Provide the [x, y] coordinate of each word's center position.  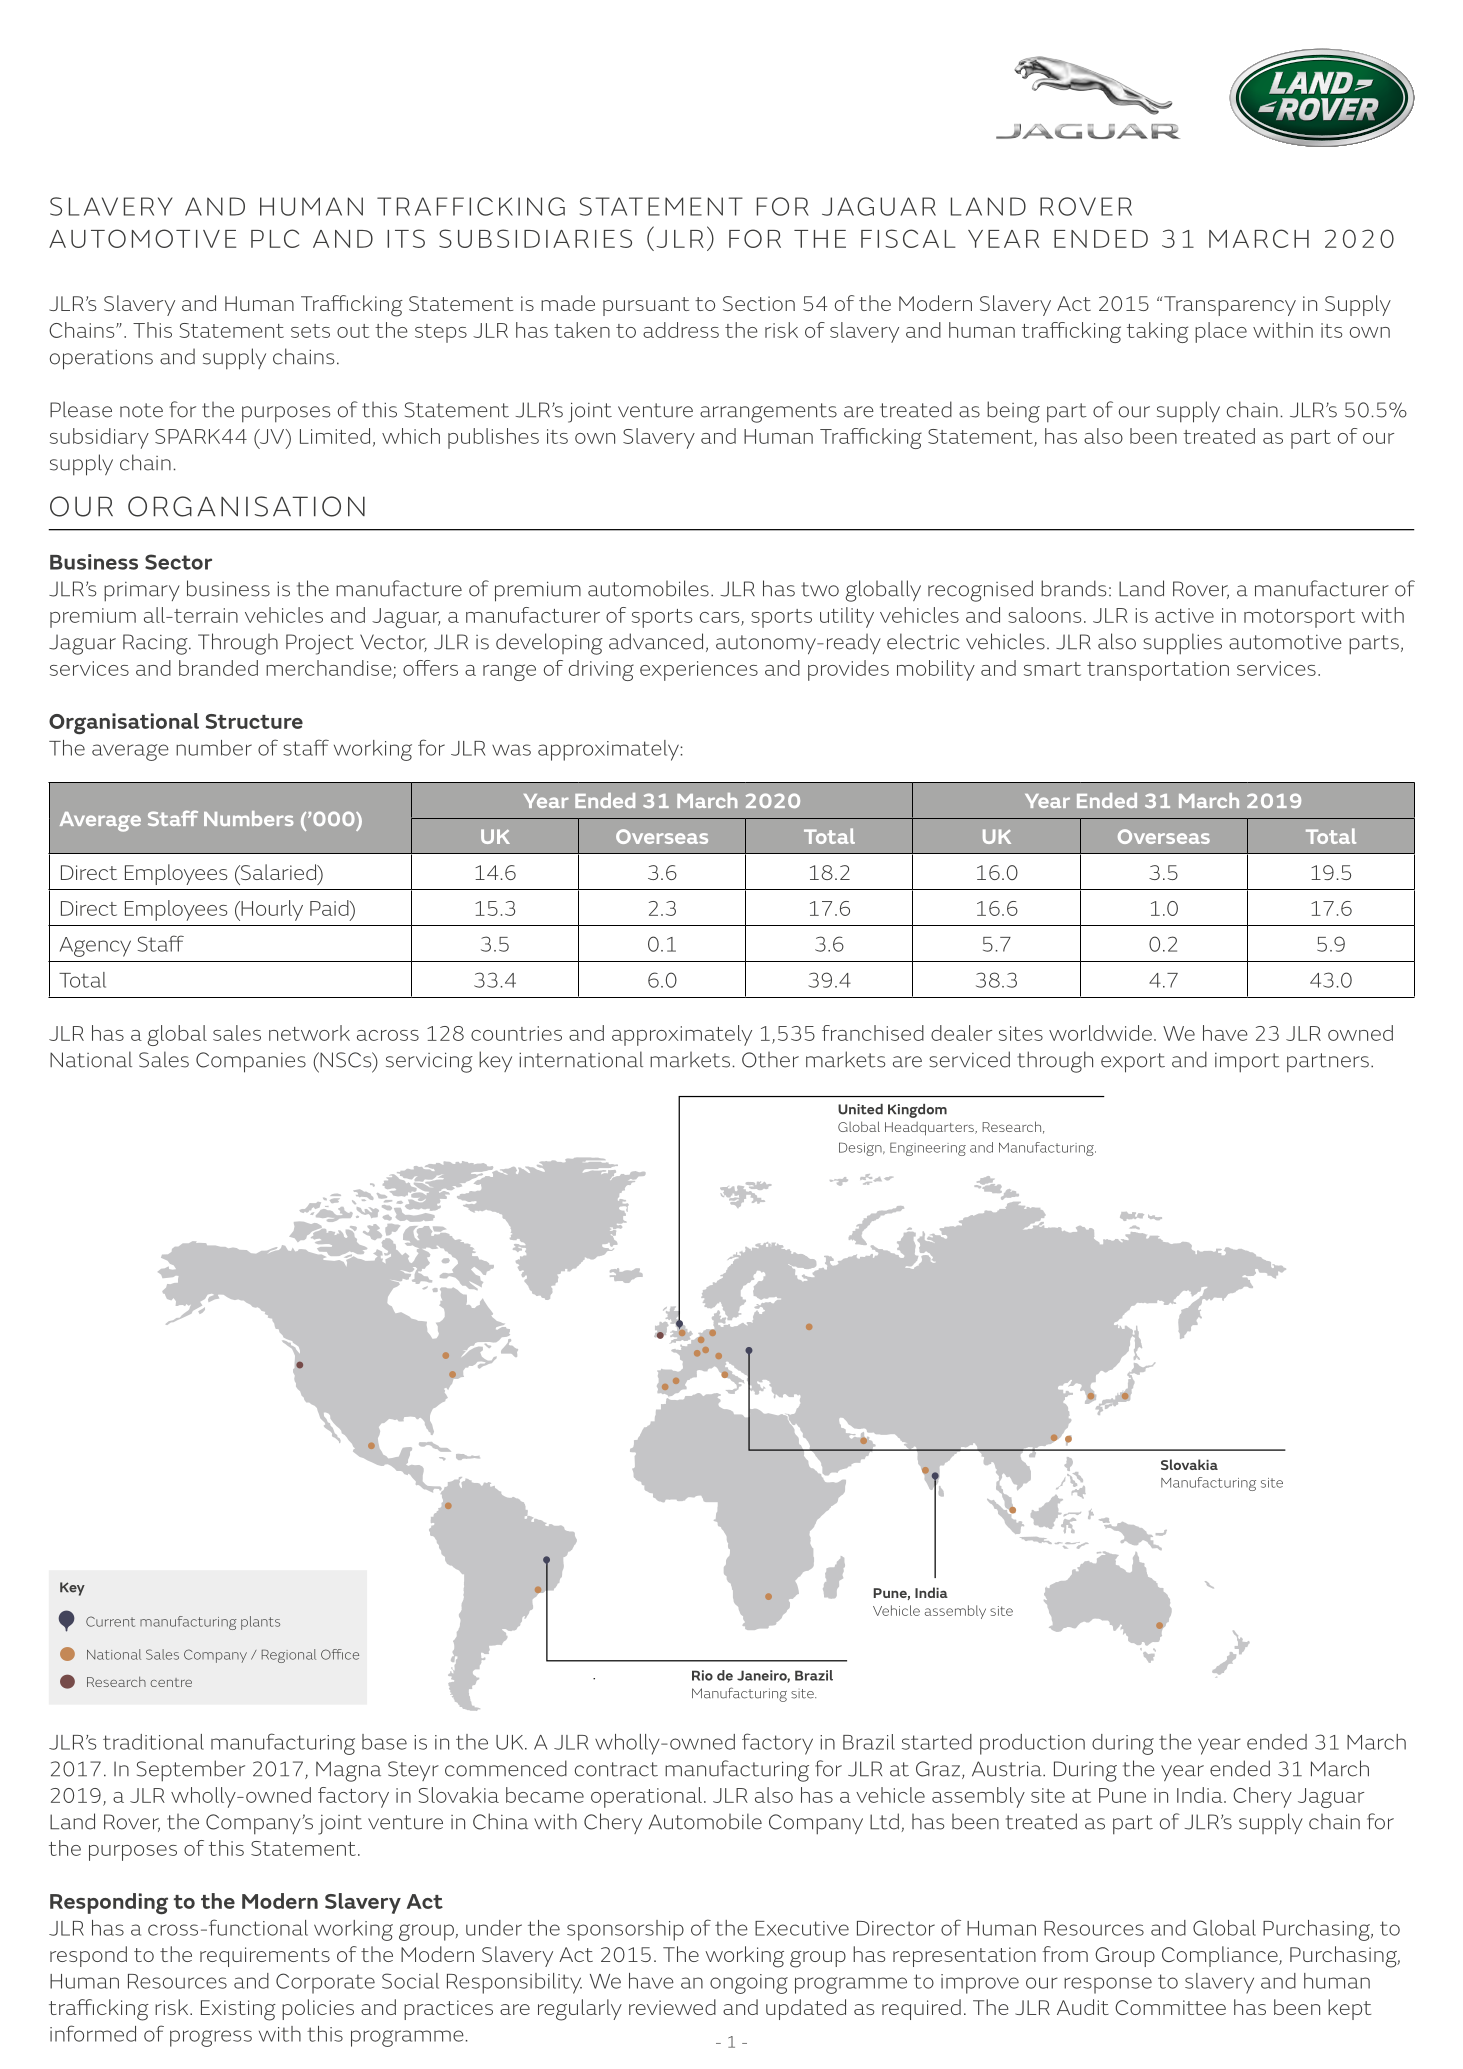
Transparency [1230, 306]
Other [770, 1059]
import [1247, 1063]
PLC [275, 238]
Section [759, 303]
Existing [238, 2010]
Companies [251, 1062]
